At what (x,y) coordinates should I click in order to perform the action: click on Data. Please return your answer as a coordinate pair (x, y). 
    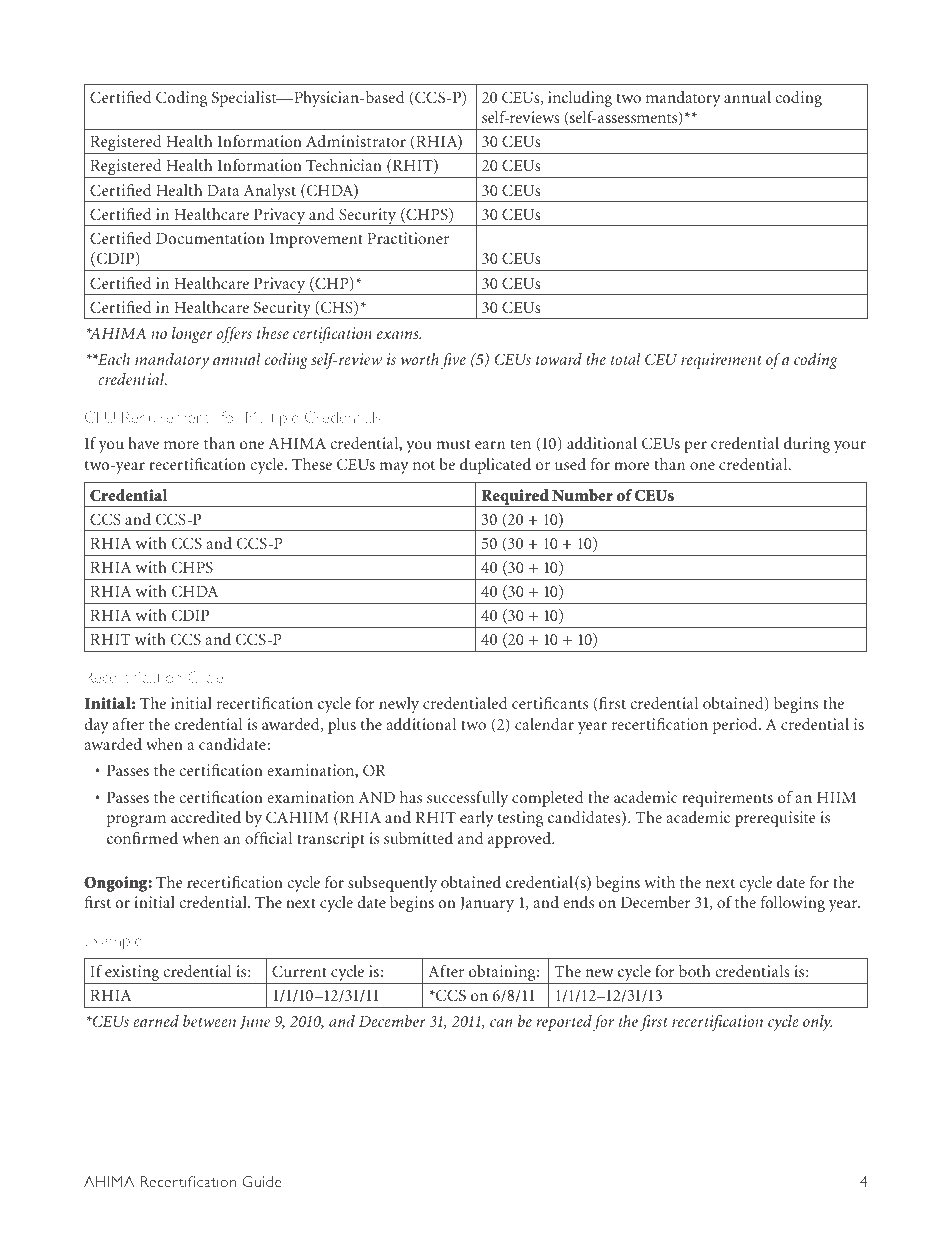
    Looking at the image, I should click on (223, 190).
